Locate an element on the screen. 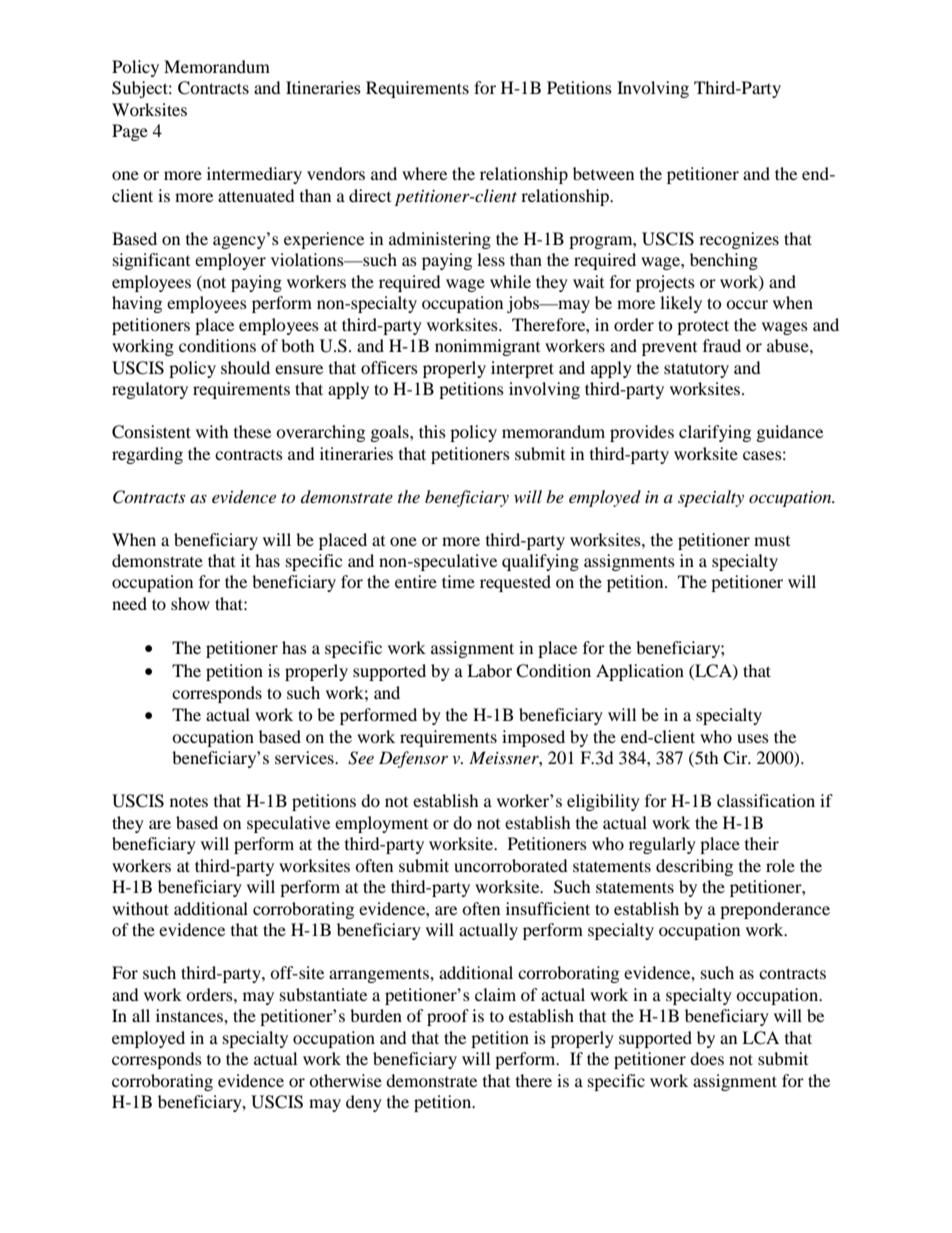  instances is located at coordinates (190, 1015).
